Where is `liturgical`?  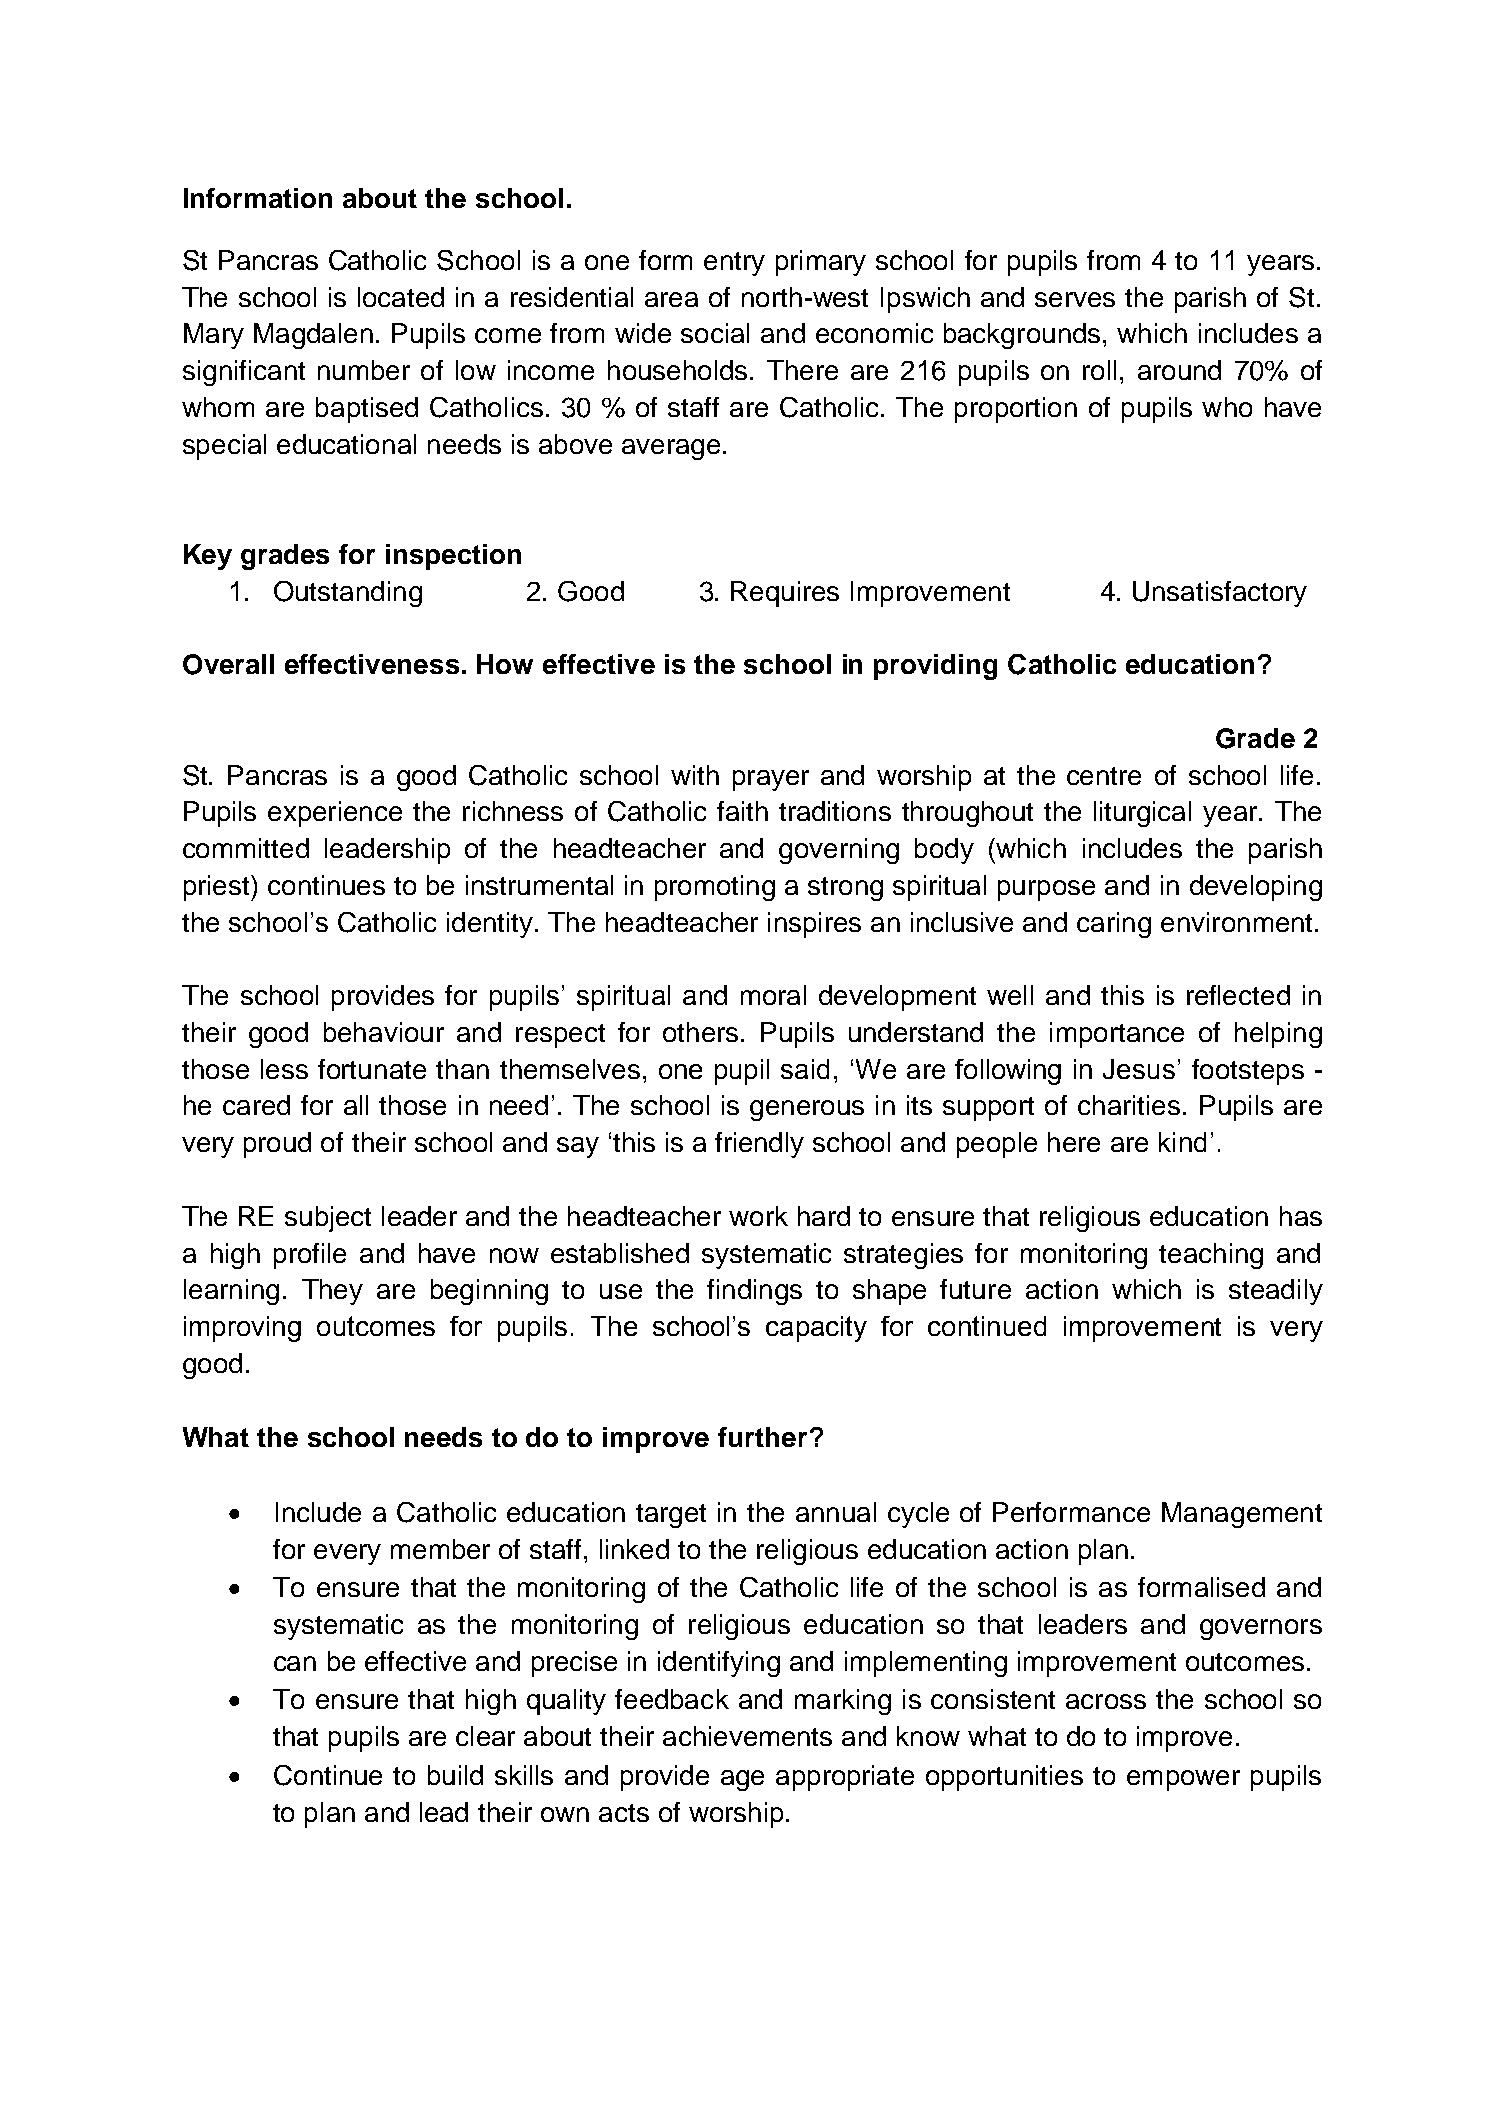
liturgical is located at coordinates (1142, 814).
